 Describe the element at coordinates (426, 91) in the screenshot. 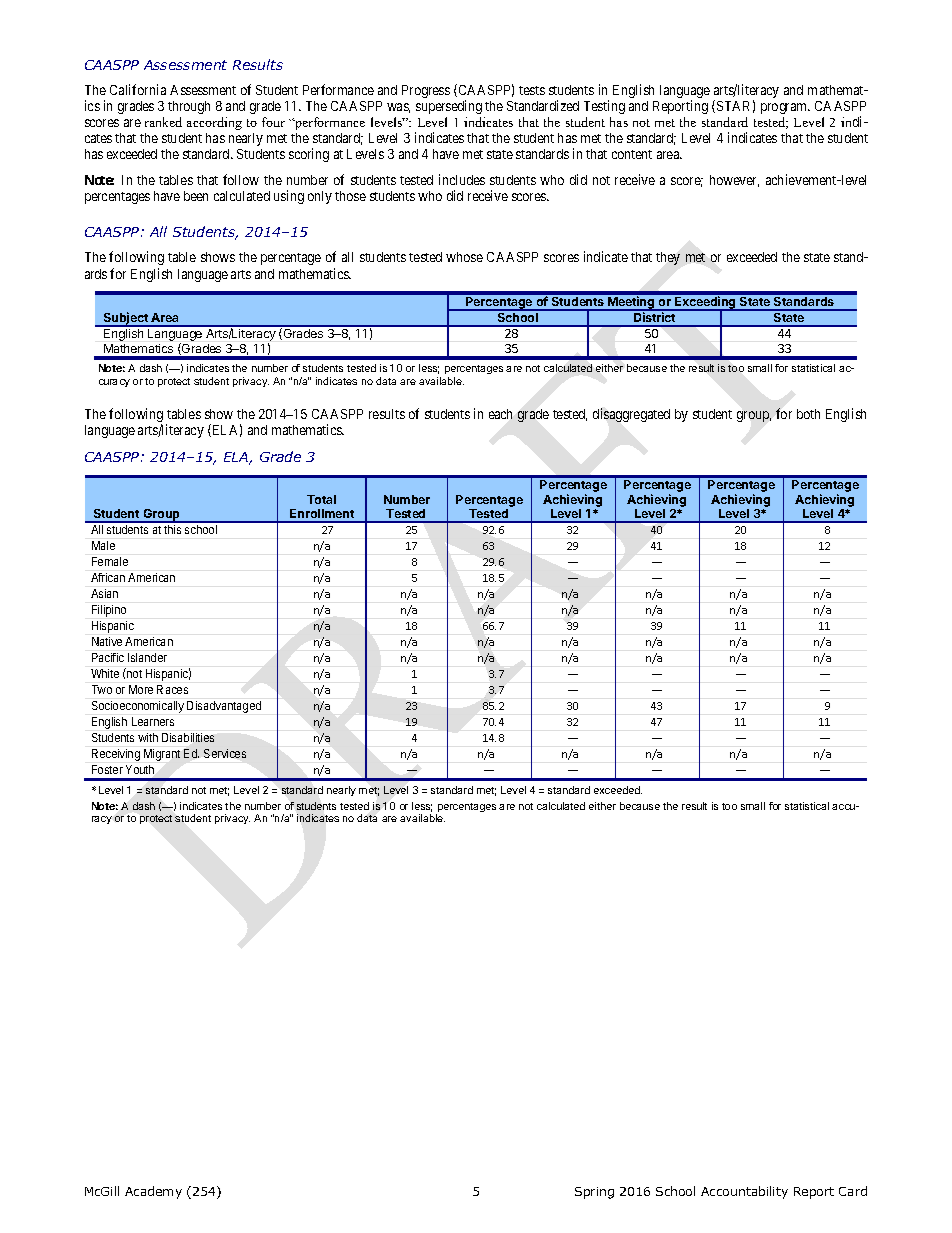

I see `Progress` at that location.
